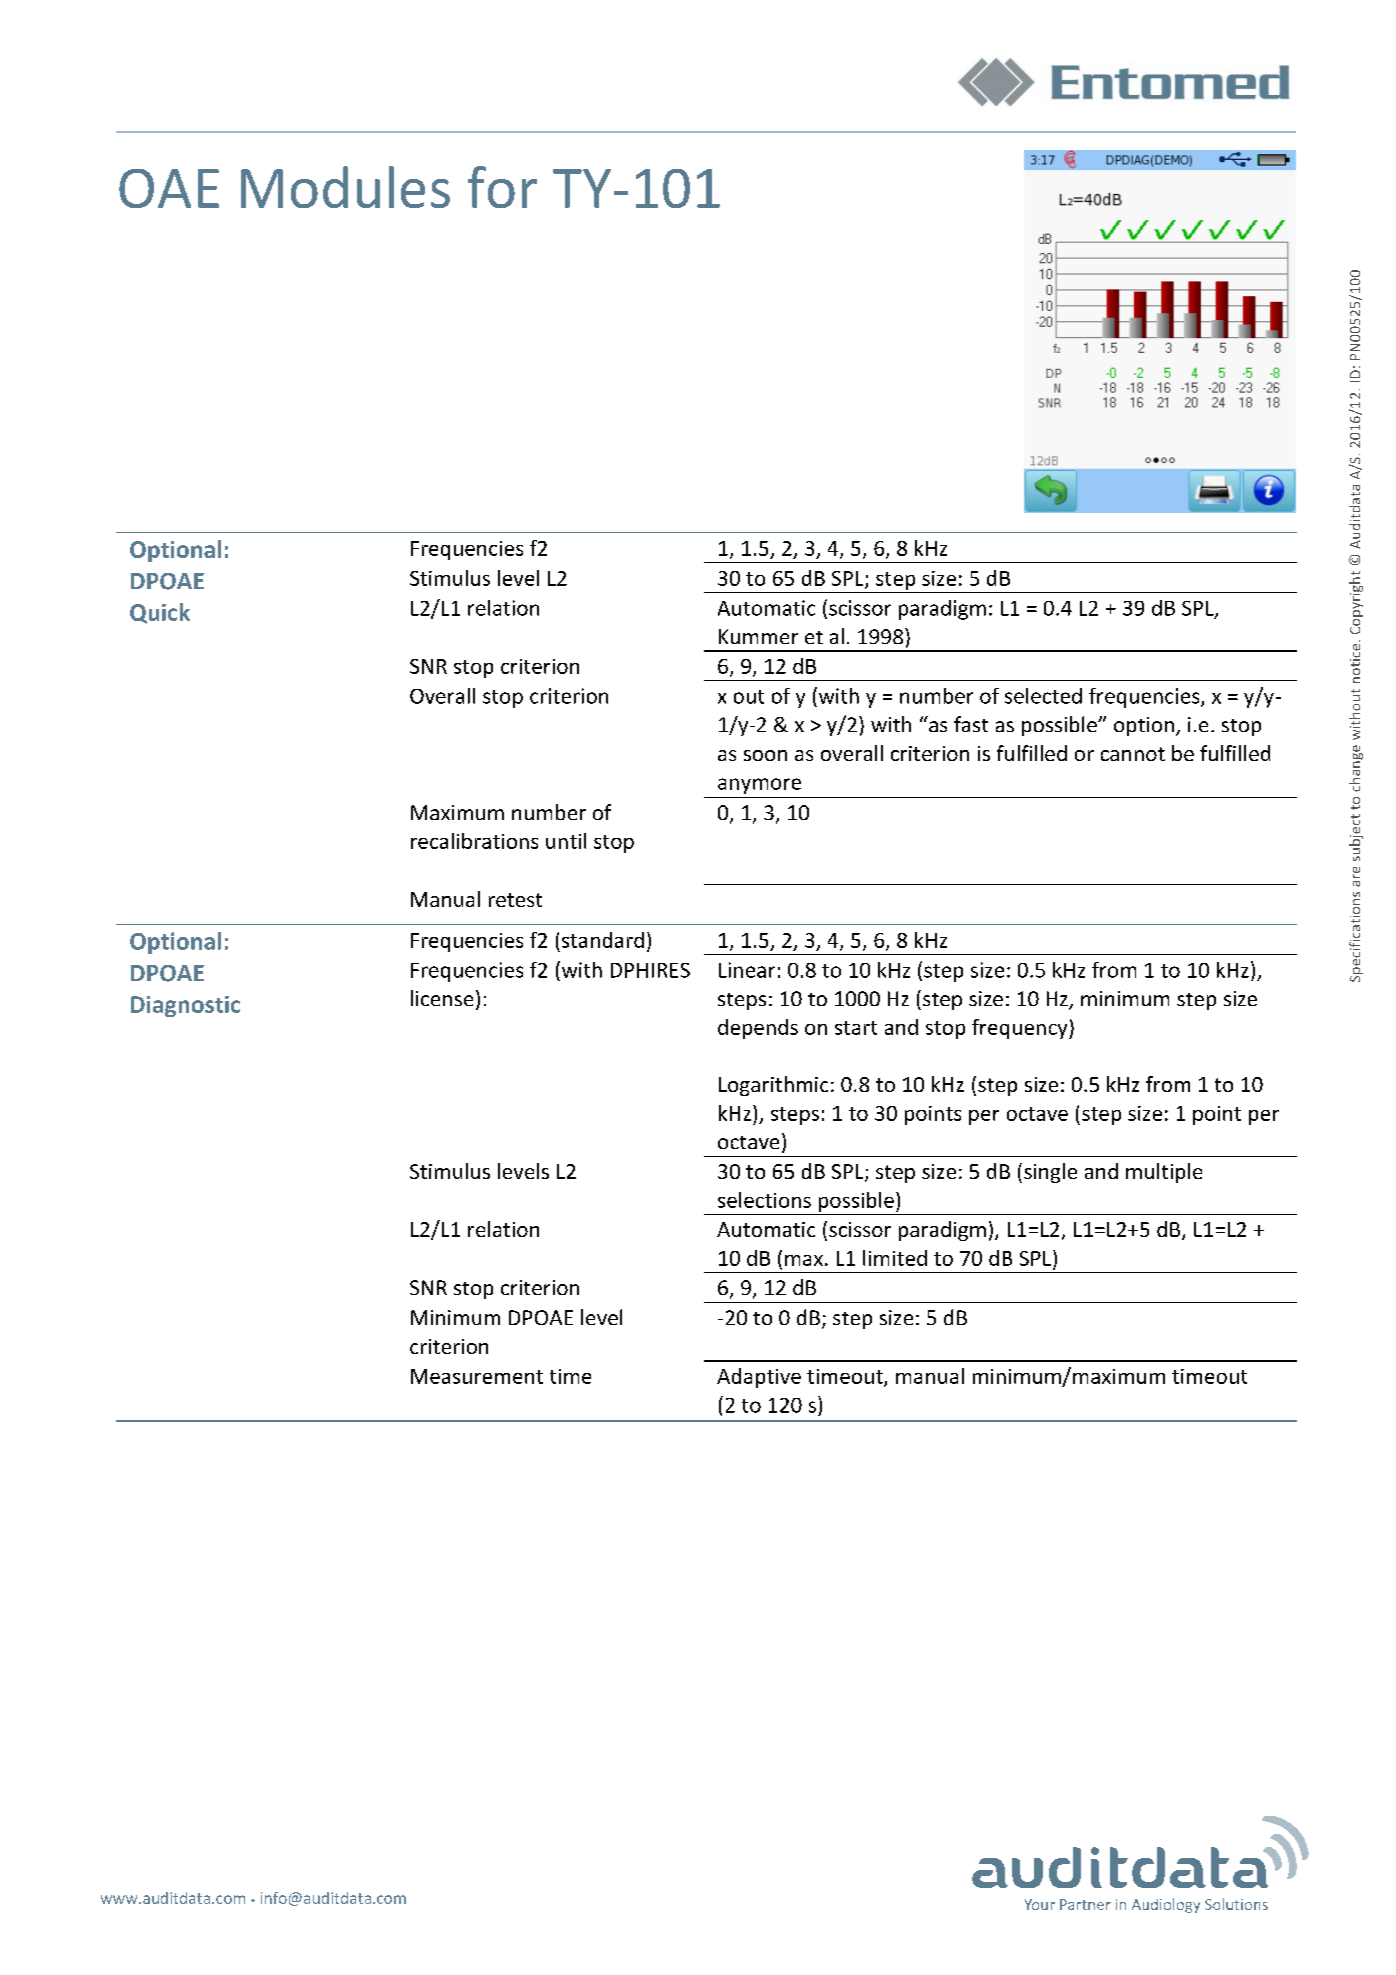 The width and height of the page is (1396, 1975). What do you see at coordinates (1043, 696) in the page?
I see `selected` at bounding box center [1043, 696].
